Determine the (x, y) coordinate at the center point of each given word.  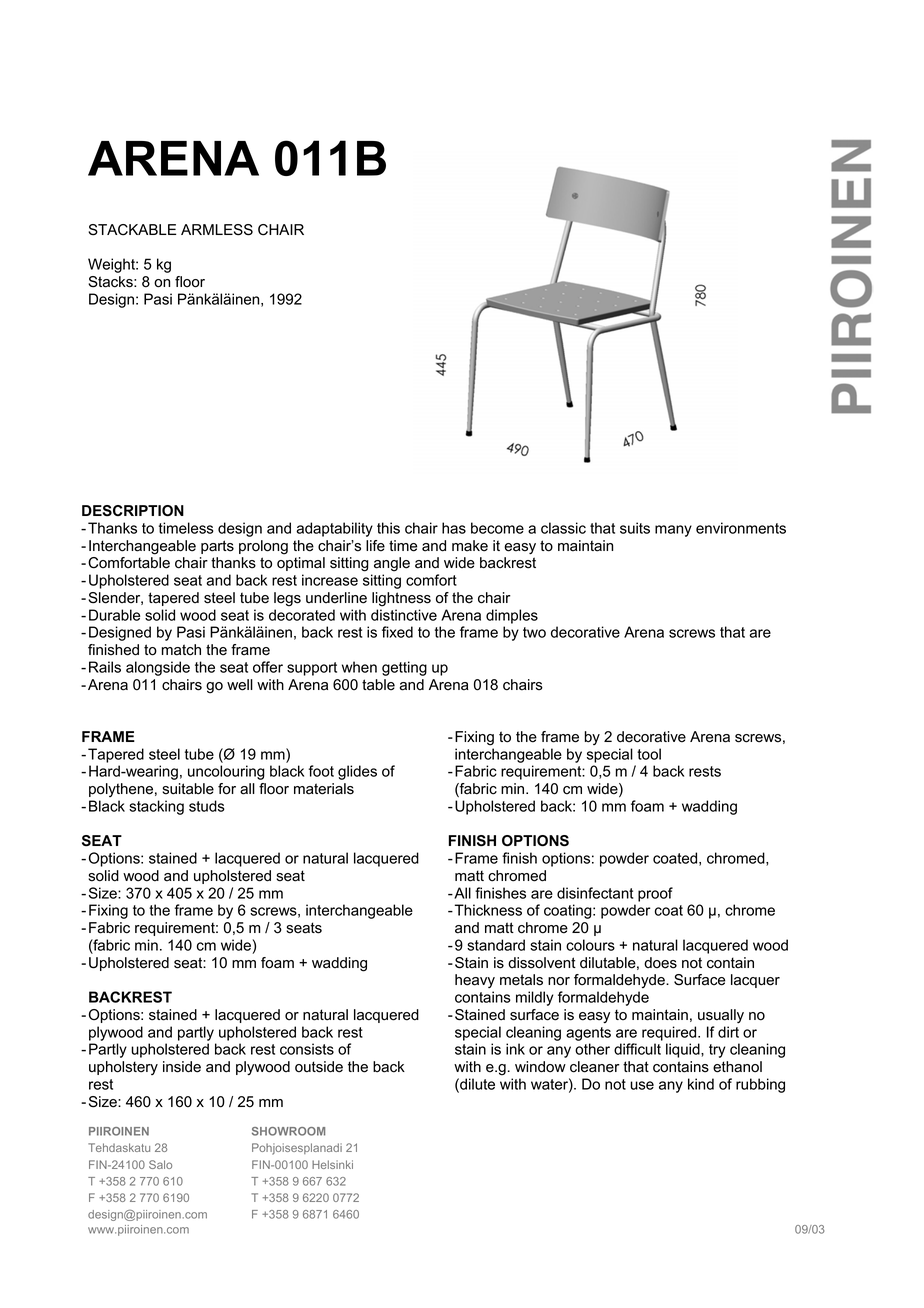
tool (649, 754)
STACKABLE (132, 230)
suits (635, 528)
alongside (158, 668)
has (454, 528)
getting (404, 668)
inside (182, 1067)
